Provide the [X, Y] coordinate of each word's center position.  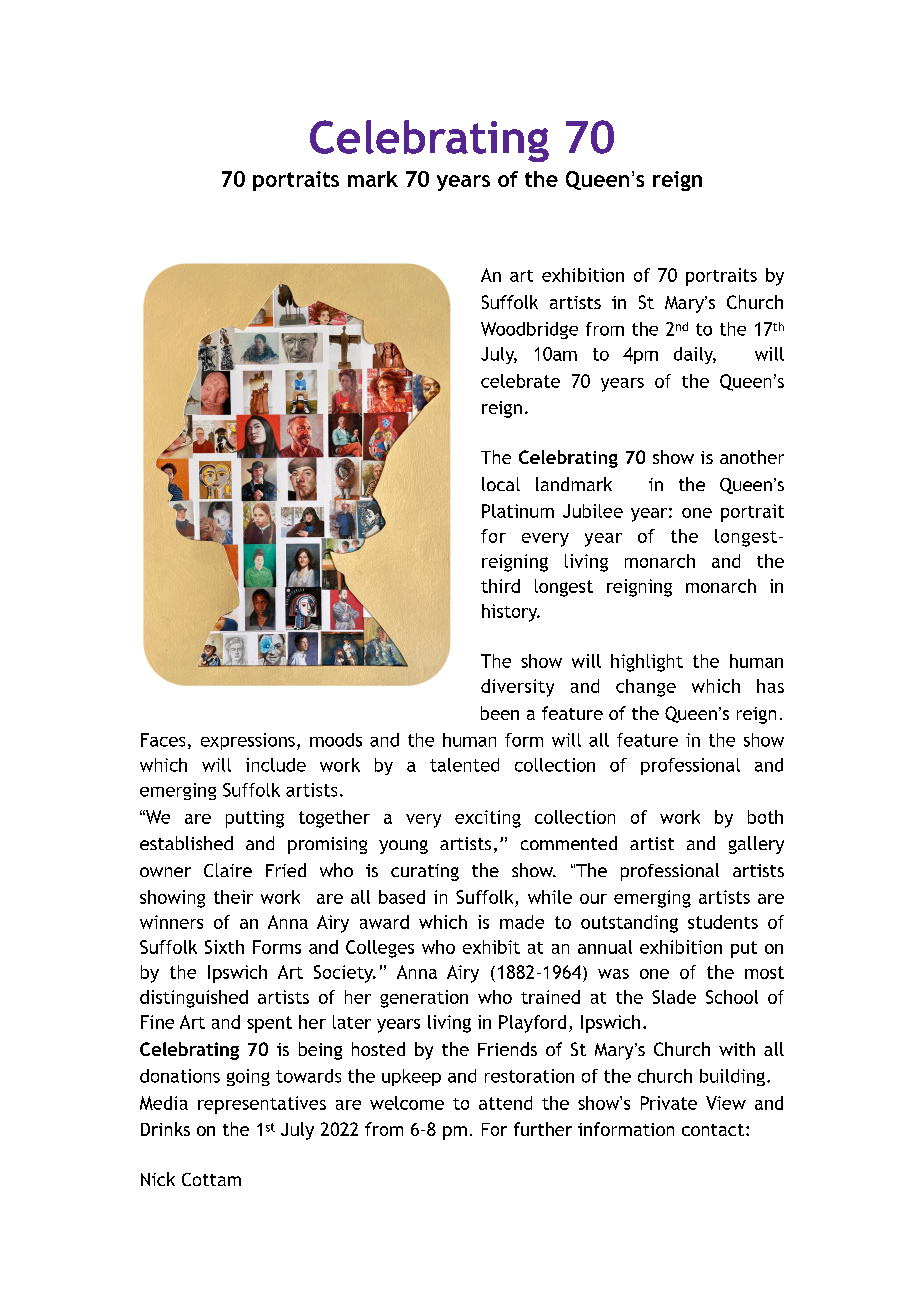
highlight [647, 663]
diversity [517, 688]
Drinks [165, 1129]
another [752, 457]
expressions [248, 741]
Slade [674, 997]
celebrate [520, 381]
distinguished [194, 999]
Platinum [518, 511]
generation [424, 999]
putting [255, 819]
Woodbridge [529, 330]
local [501, 484]
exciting [488, 819]
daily [695, 355]
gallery [756, 845]
